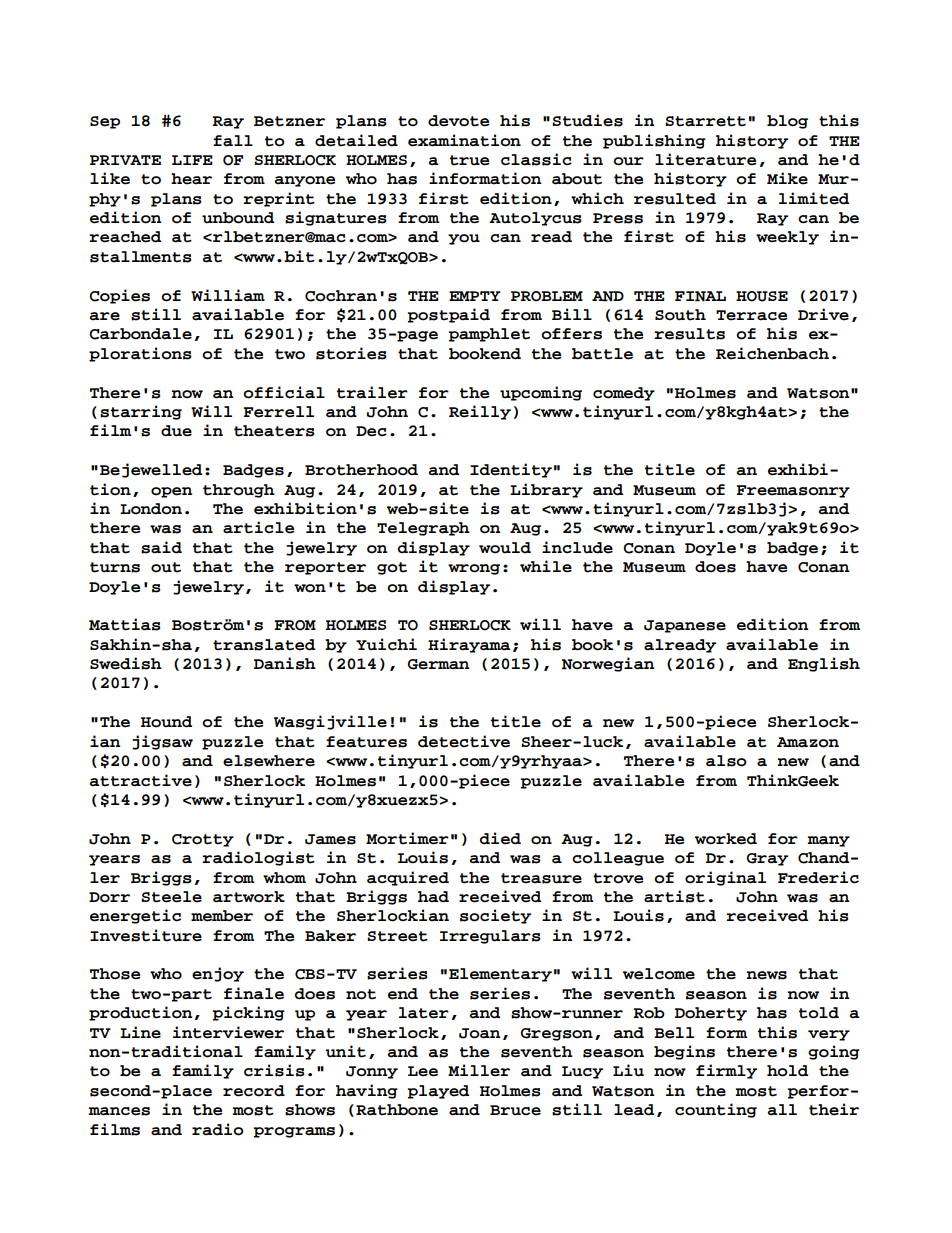 The height and width of the document is (1233, 952). What do you see at coordinates (705, 159) in the document?
I see `literature` at bounding box center [705, 159].
